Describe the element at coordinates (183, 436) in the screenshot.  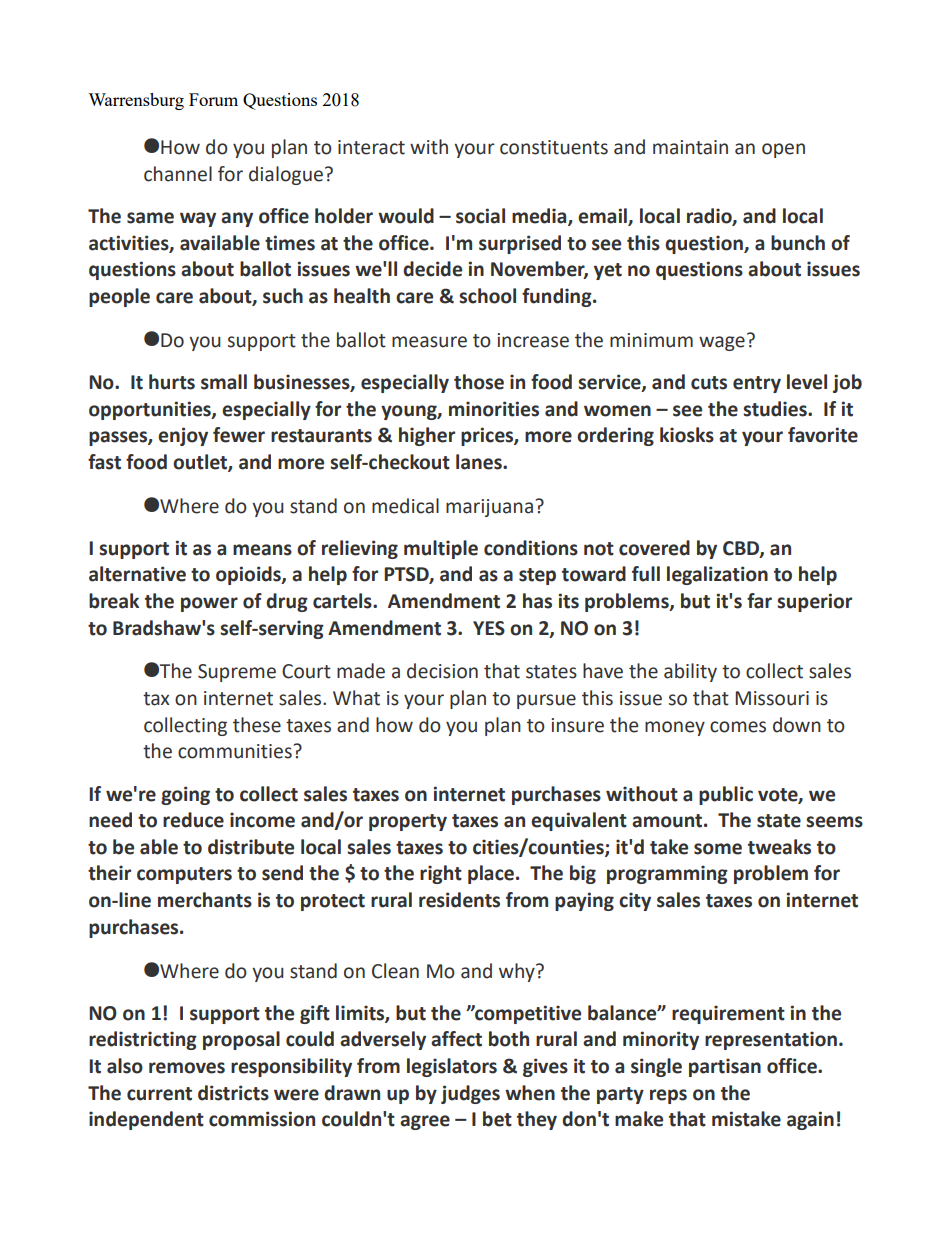
I see `enjoy` at that location.
